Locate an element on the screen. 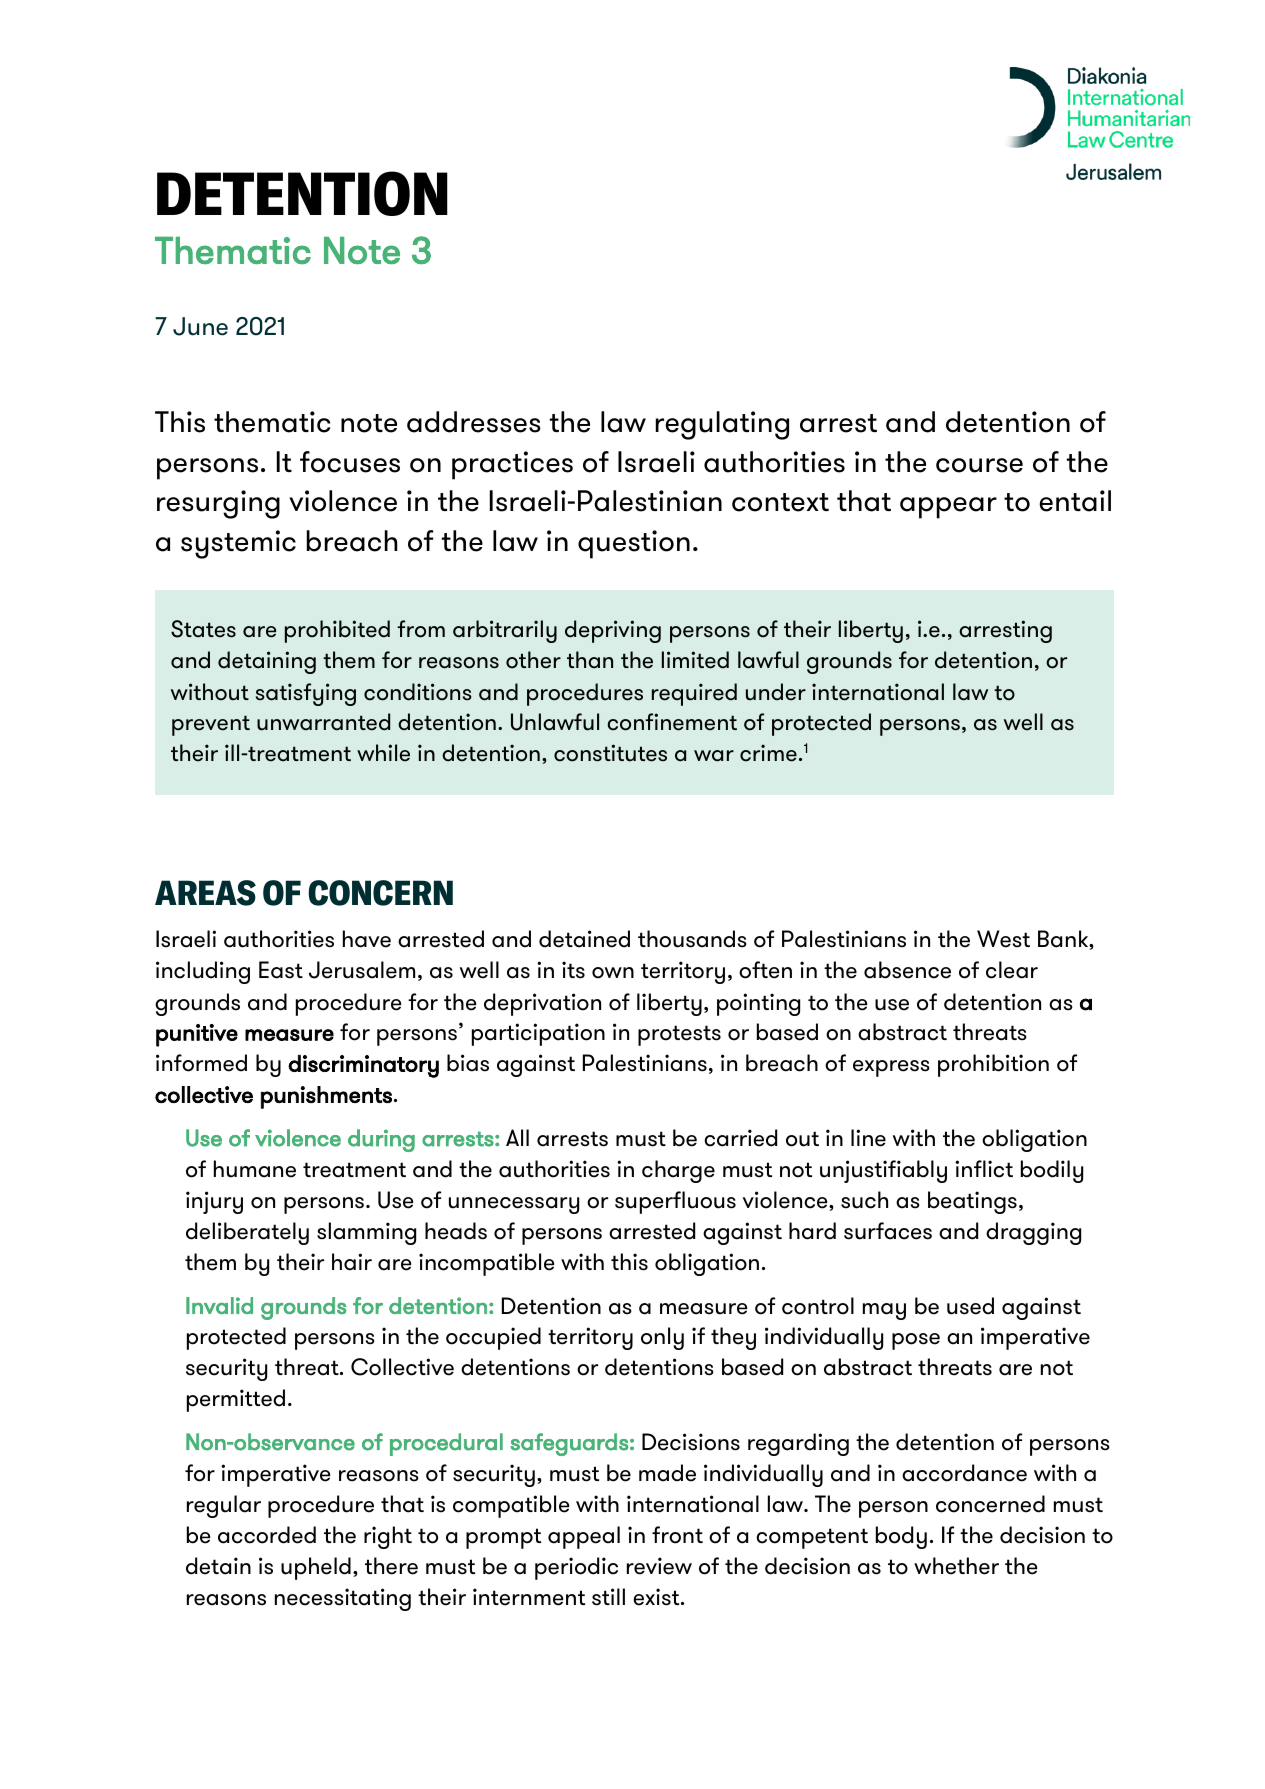 Image resolution: width=1265 pixels, height=1789 pixels. clear is located at coordinates (1012, 970).
